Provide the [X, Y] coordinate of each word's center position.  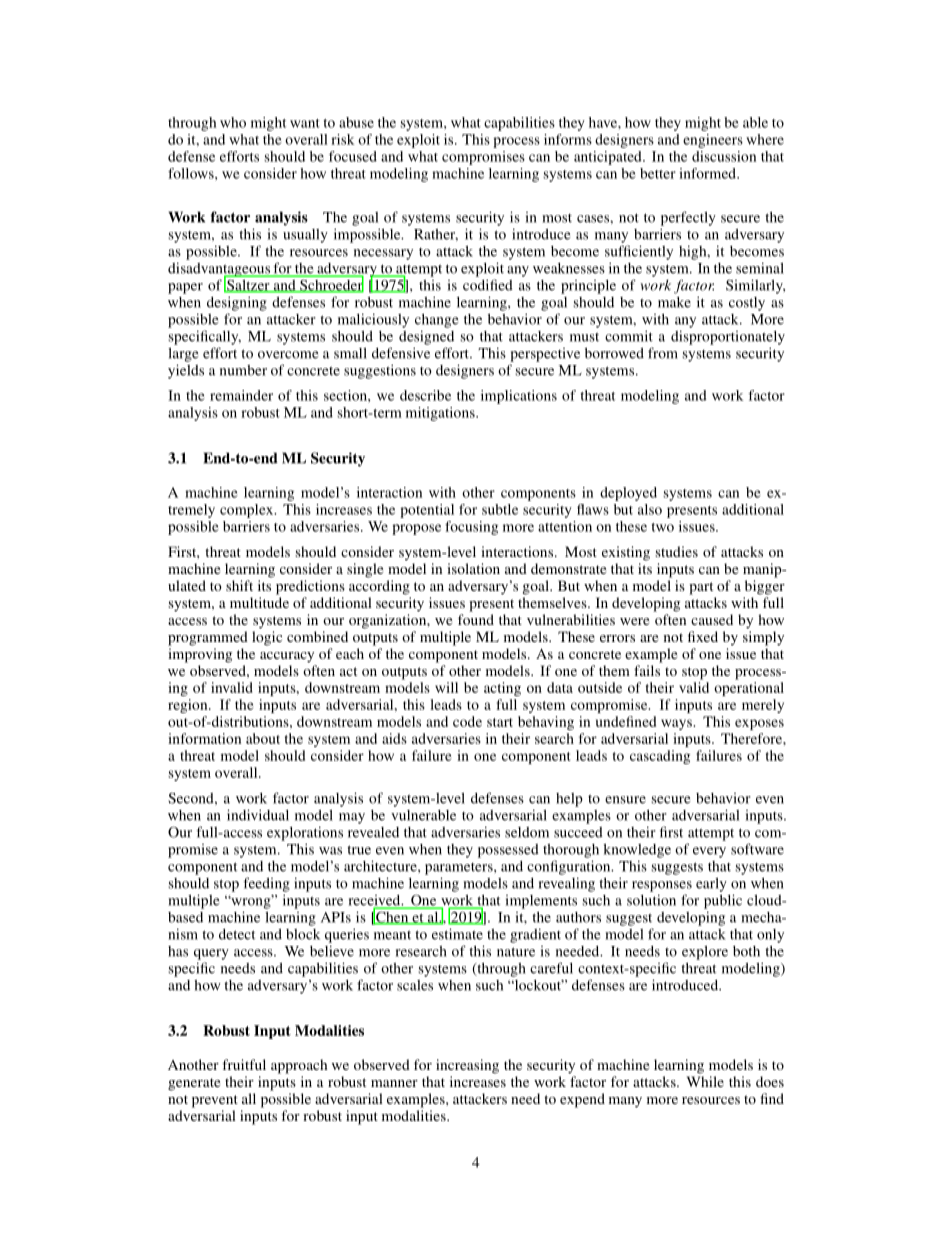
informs [568, 139]
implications [519, 397]
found [476, 619]
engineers [713, 141]
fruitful [244, 1064]
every [709, 852]
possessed [508, 851]
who [233, 122]
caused [712, 619]
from [663, 353]
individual [258, 815]
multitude [259, 602]
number [243, 370]
